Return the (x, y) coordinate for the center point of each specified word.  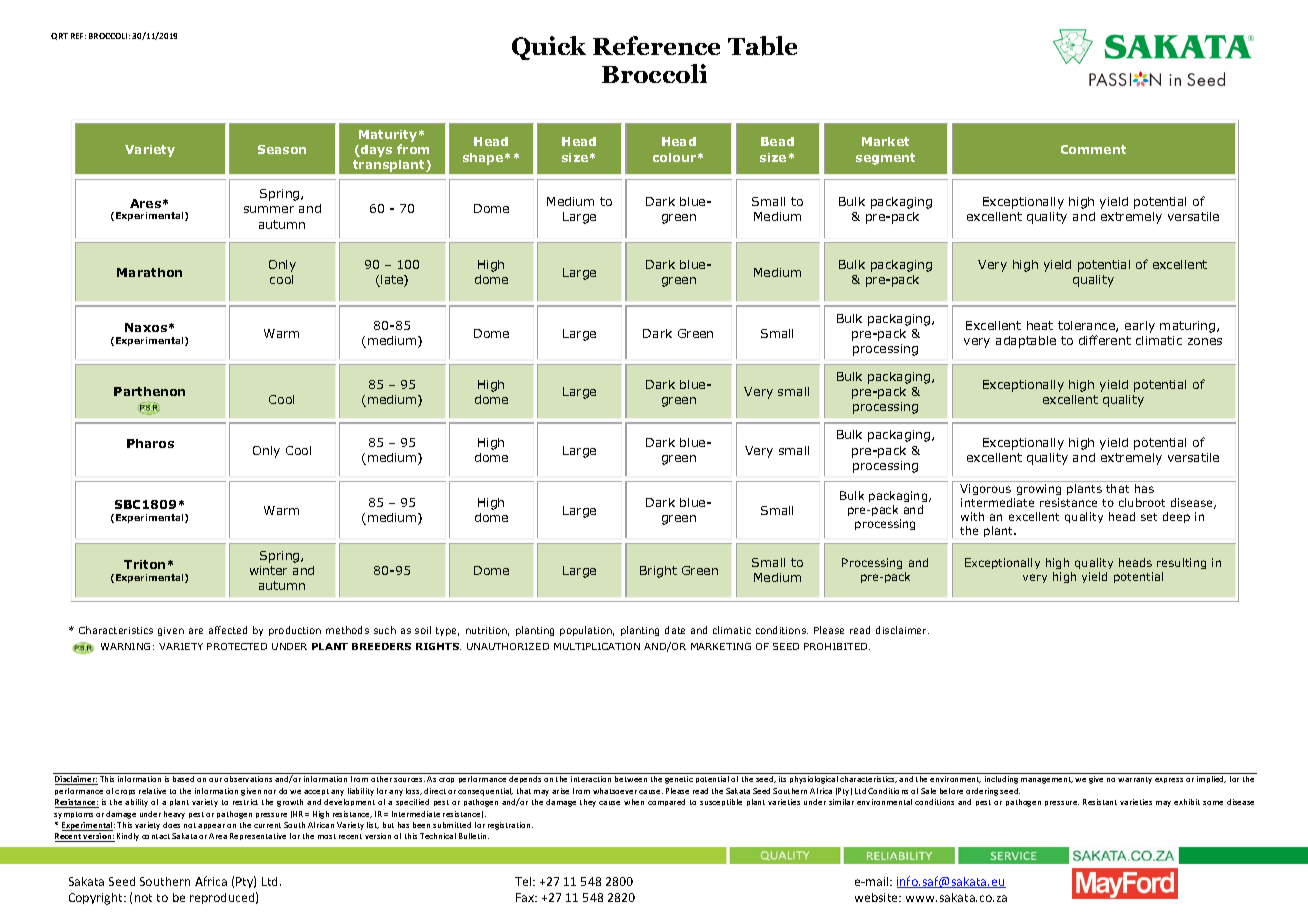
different (1105, 340)
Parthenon (149, 391)
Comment (1093, 149)
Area (218, 836)
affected (228, 630)
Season (282, 149)
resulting (1181, 565)
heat (1040, 325)
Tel (524, 881)
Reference (656, 45)
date (675, 630)
